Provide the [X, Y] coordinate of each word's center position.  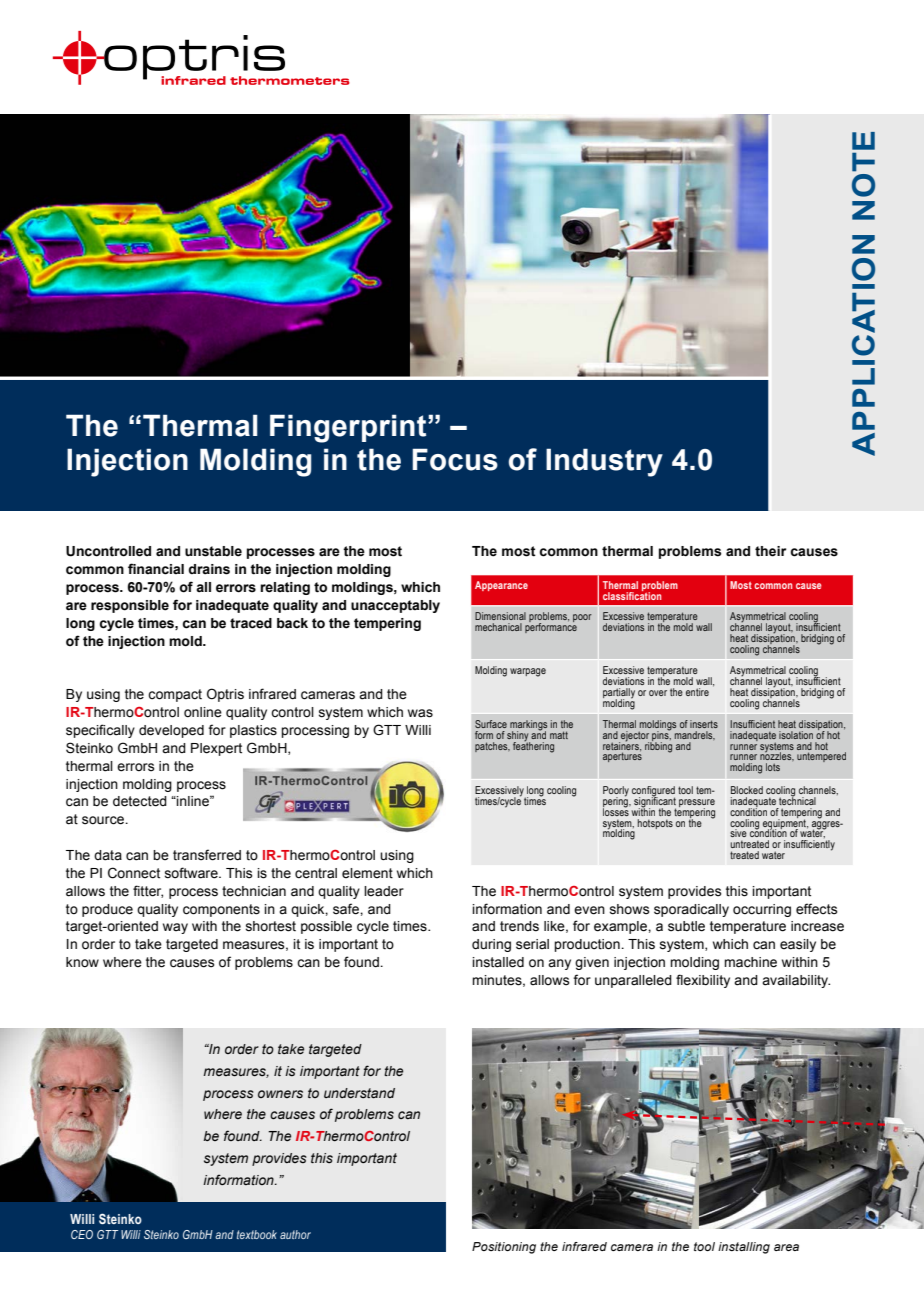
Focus [455, 459]
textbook [257, 1234]
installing [744, 1248]
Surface [491, 724]
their [770, 551]
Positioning [504, 1248]
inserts [704, 724]
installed [498, 962]
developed [171, 731]
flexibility [703, 981]
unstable [213, 551]
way [175, 928]
